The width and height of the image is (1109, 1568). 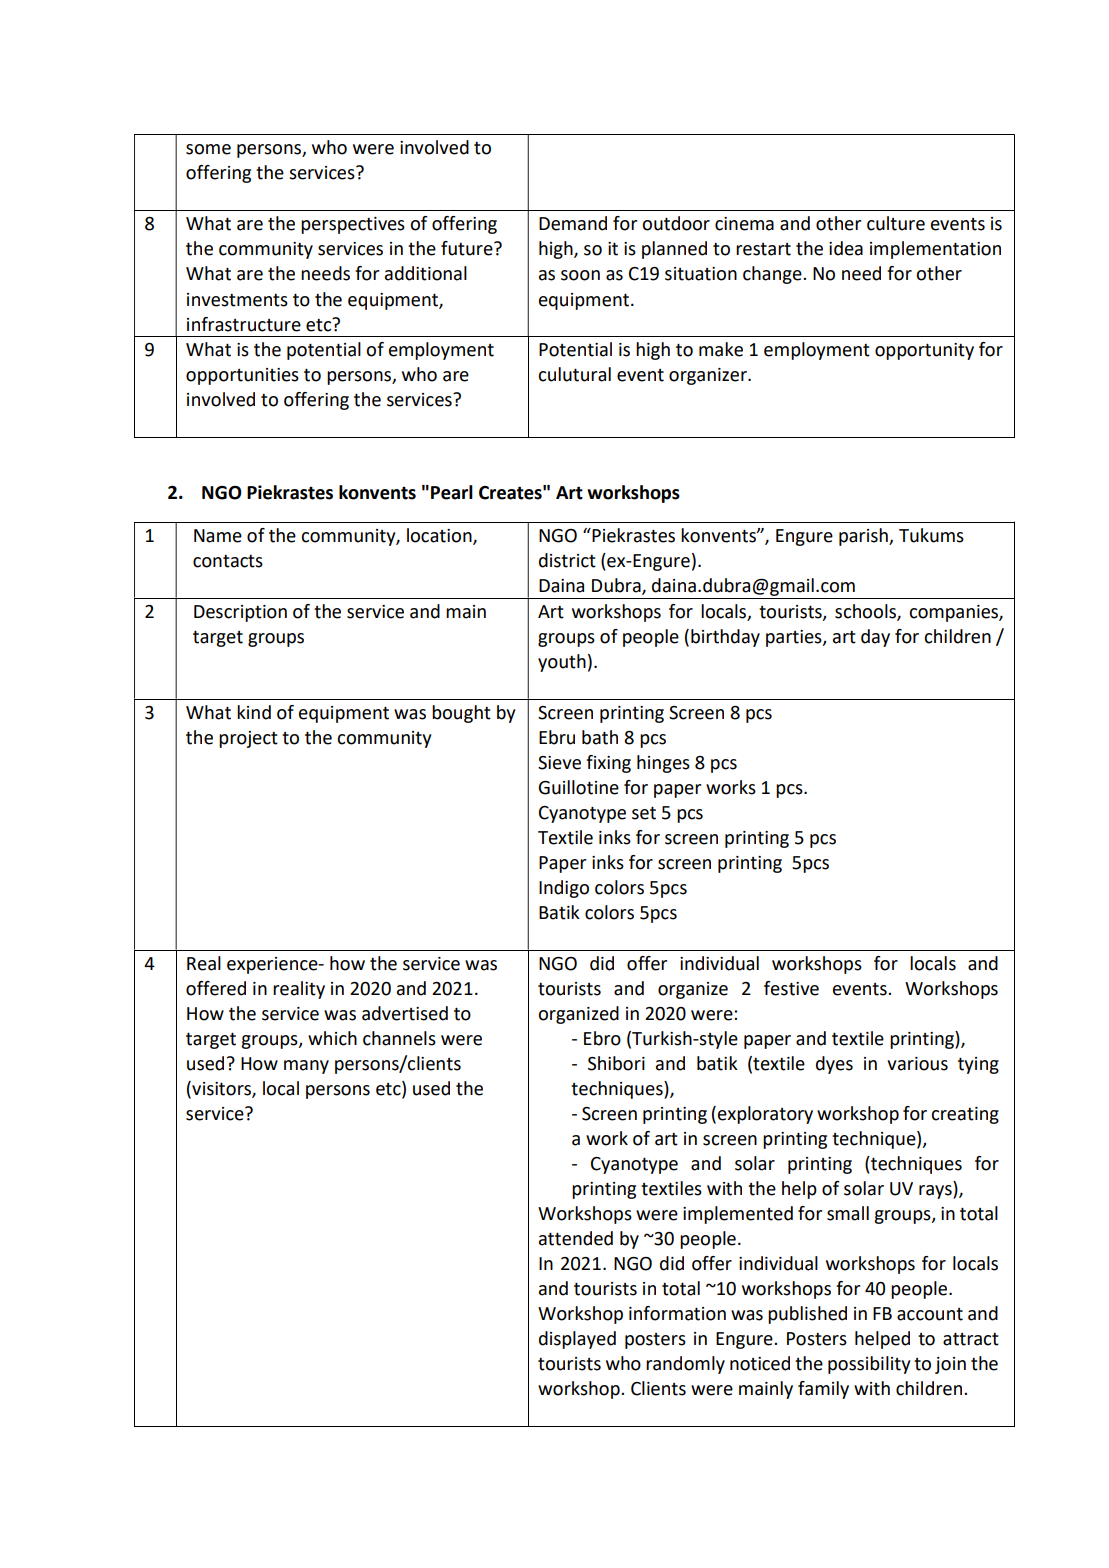 What do you see at coordinates (573, 223) in the image?
I see `Demand` at bounding box center [573, 223].
